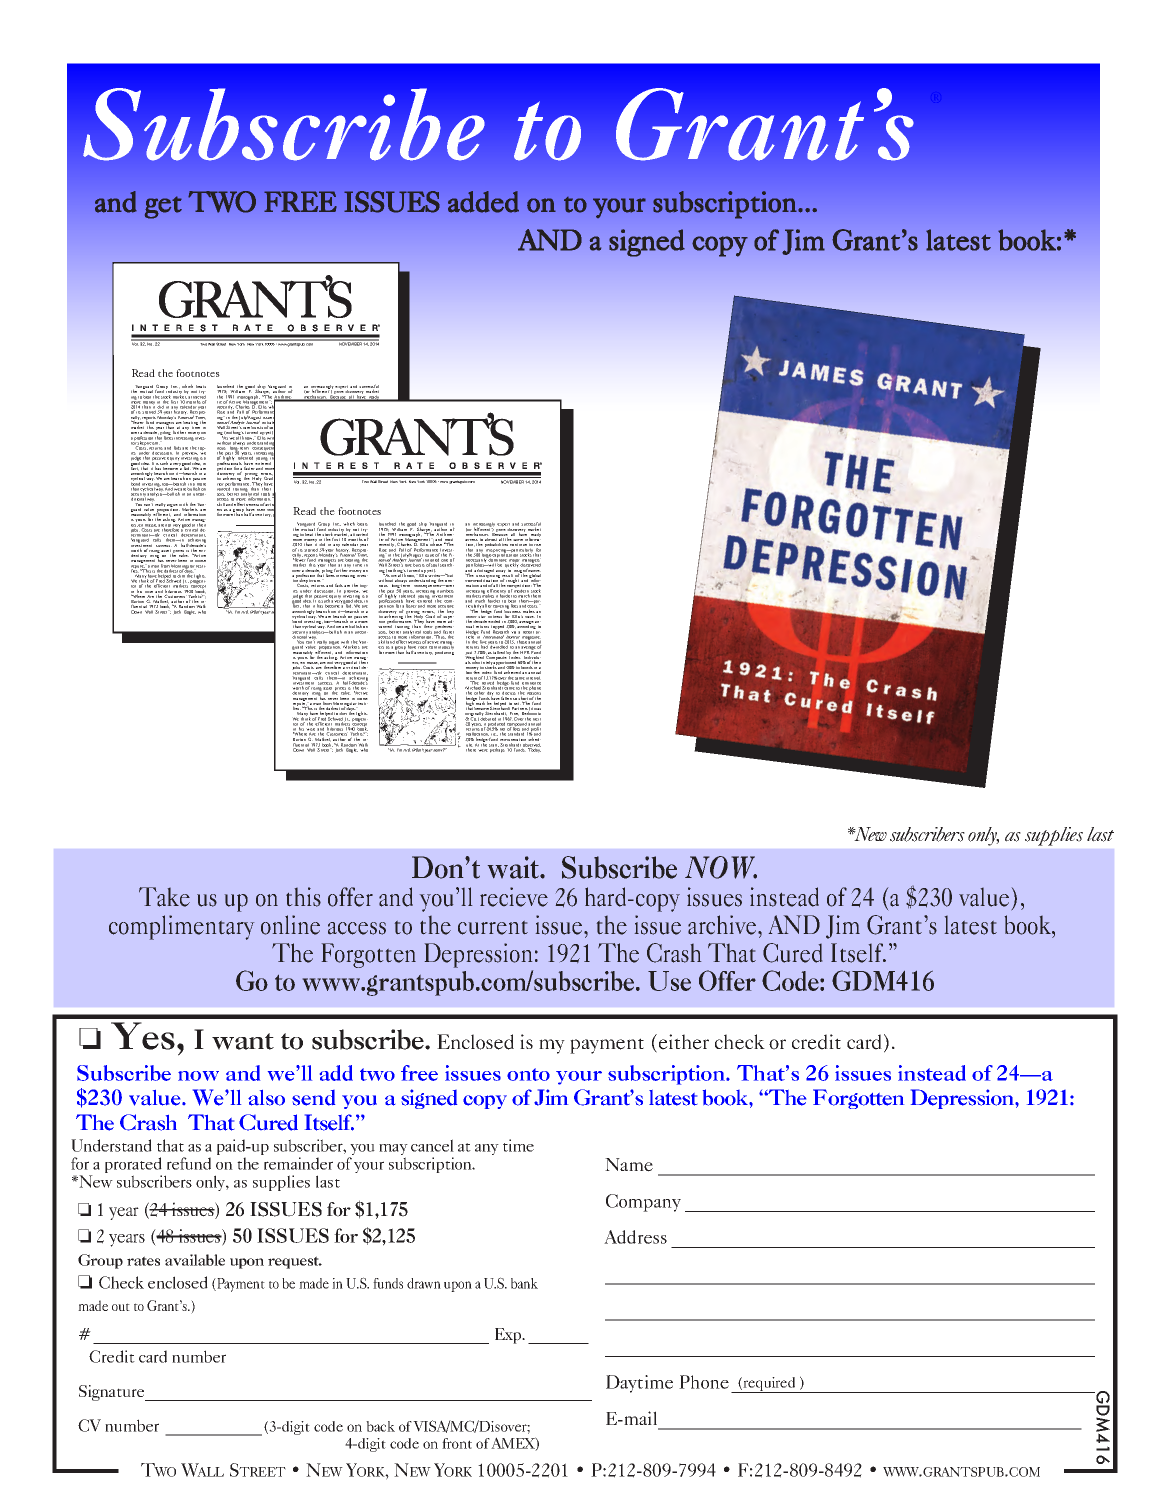  Describe the element at coordinates (164, 897) in the screenshot. I see `Take` at that location.
